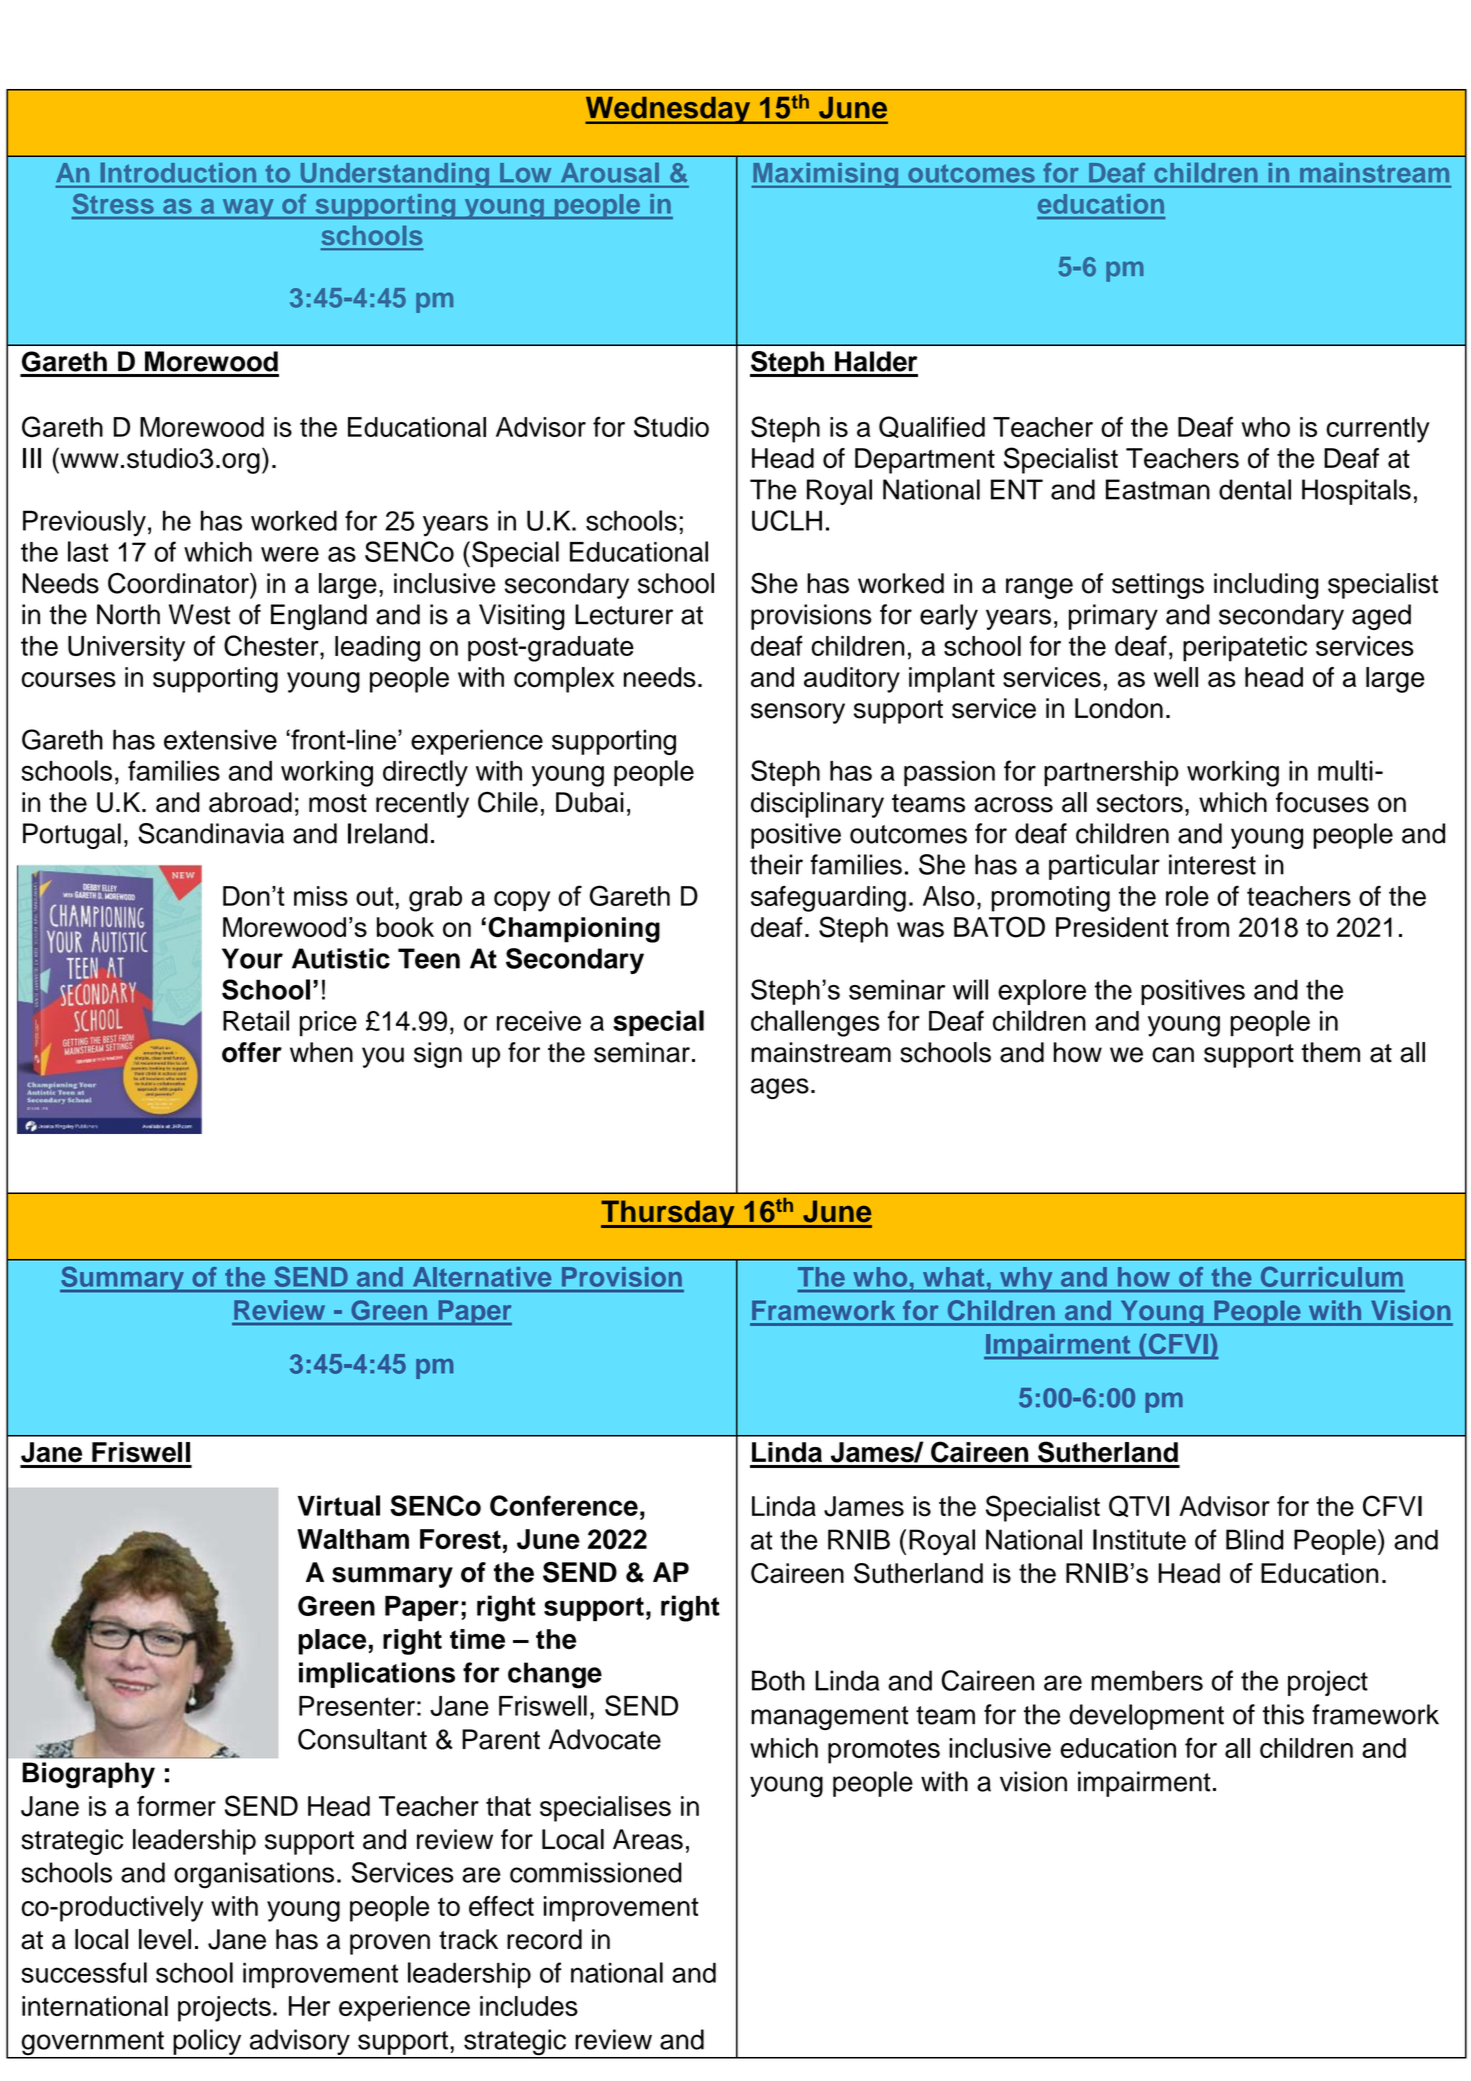  What do you see at coordinates (1140, 803) in the screenshot?
I see `sectors` at bounding box center [1140, 803].
